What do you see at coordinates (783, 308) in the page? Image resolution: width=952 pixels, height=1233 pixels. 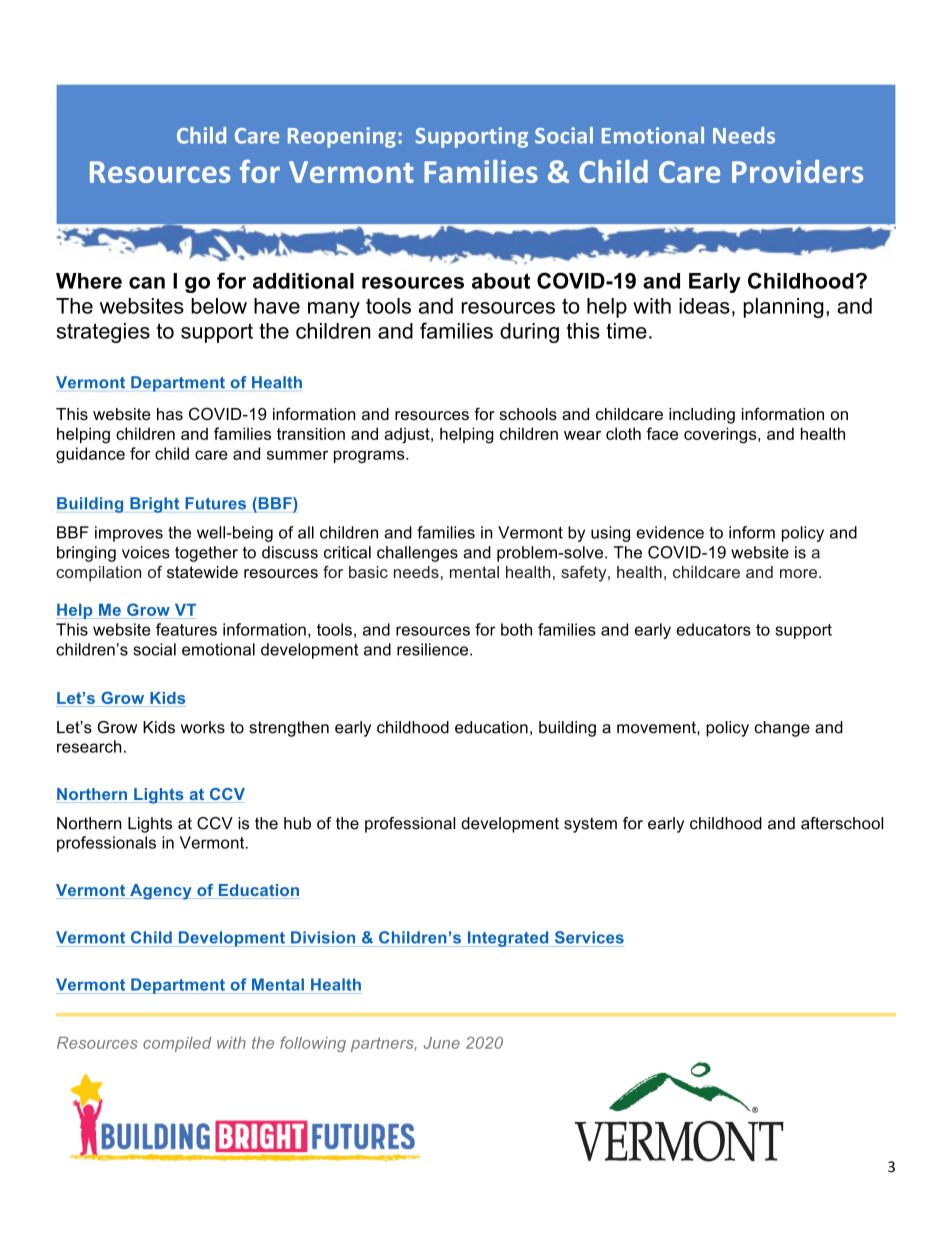 I see `planning` at bounding box center [783, 308].
